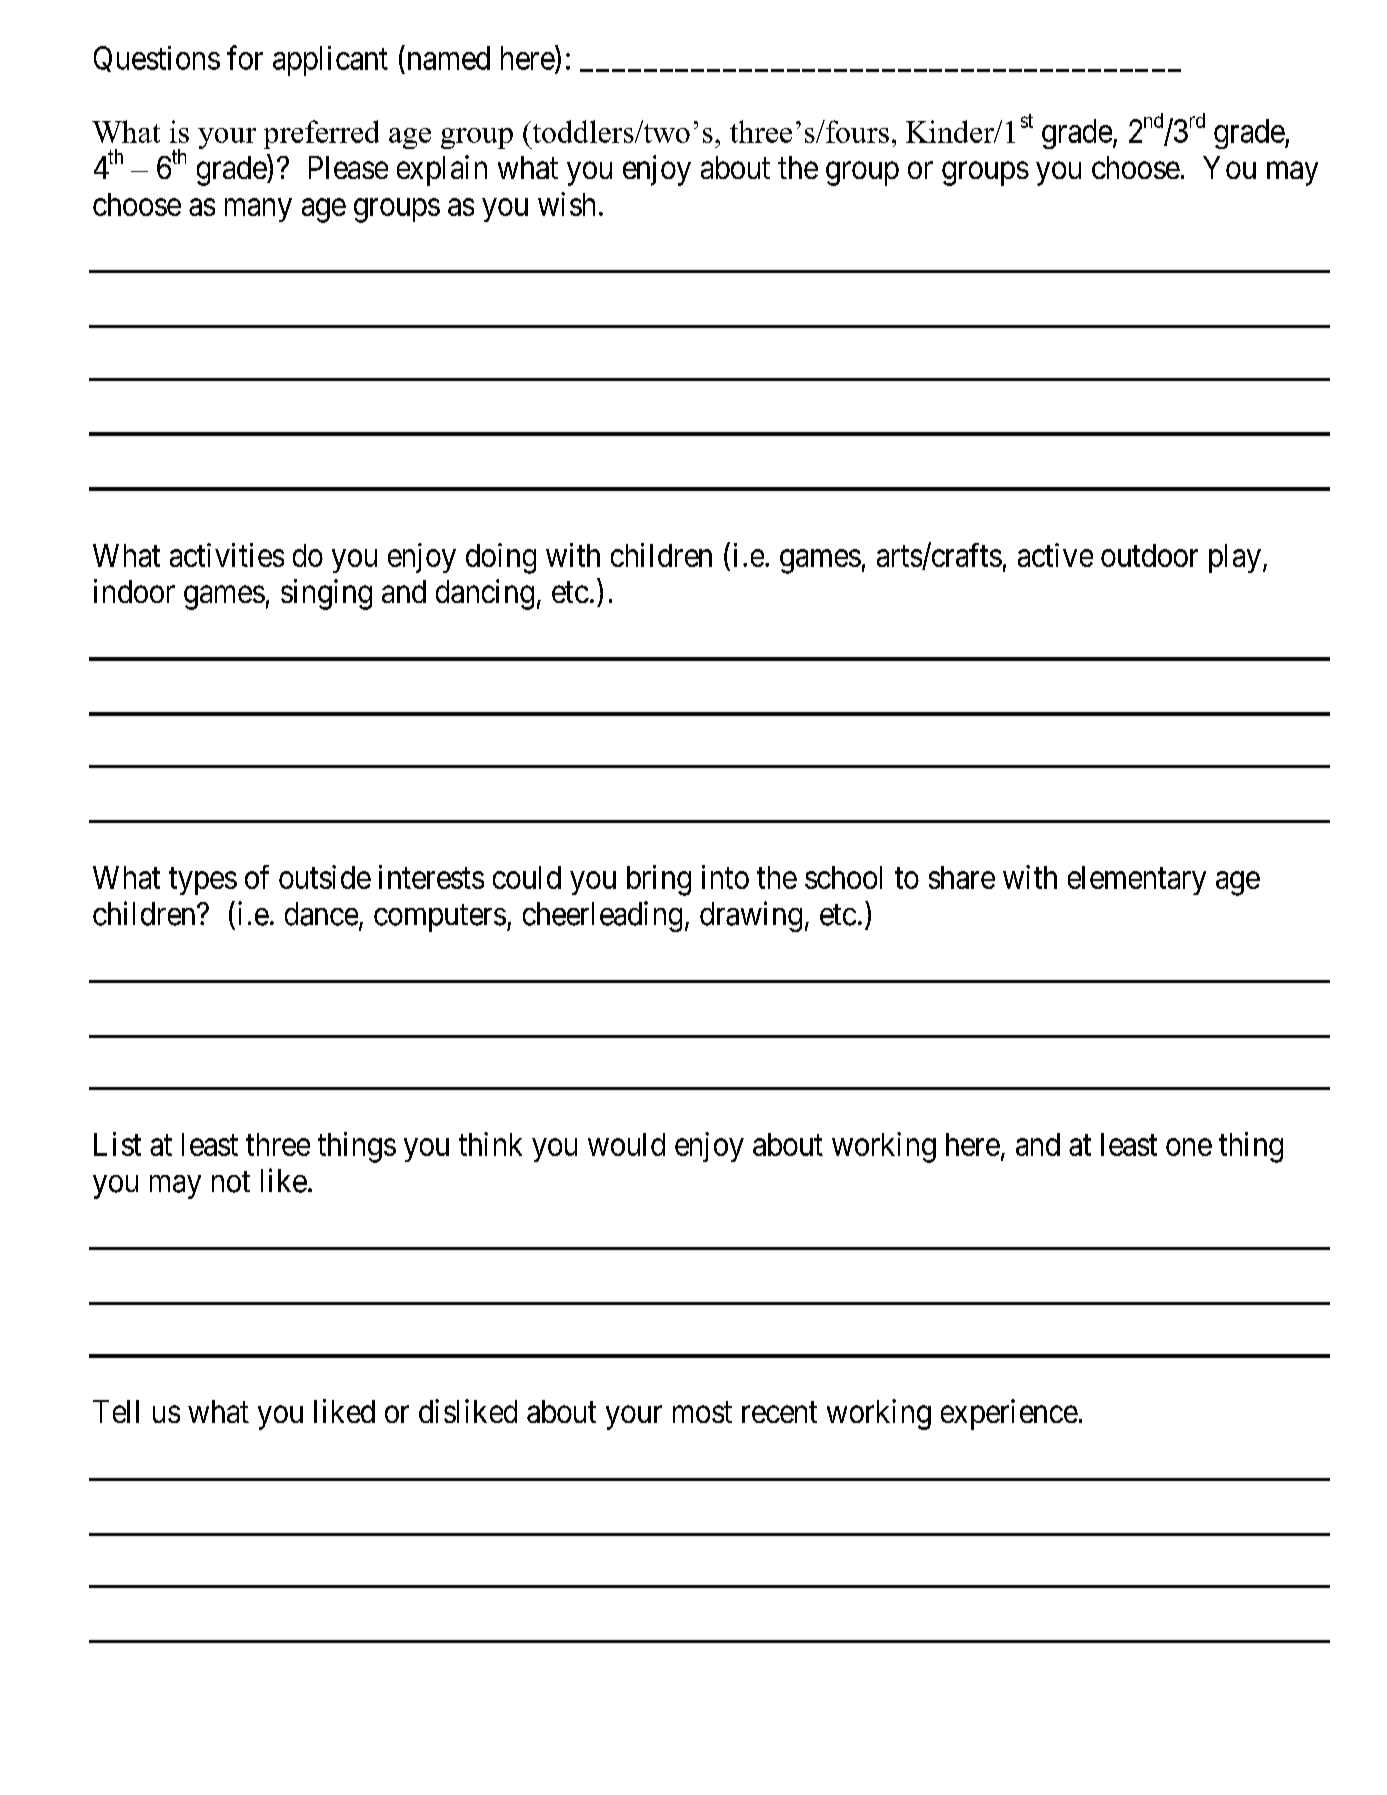  I want to click on Tell, so click(116, 1411).
